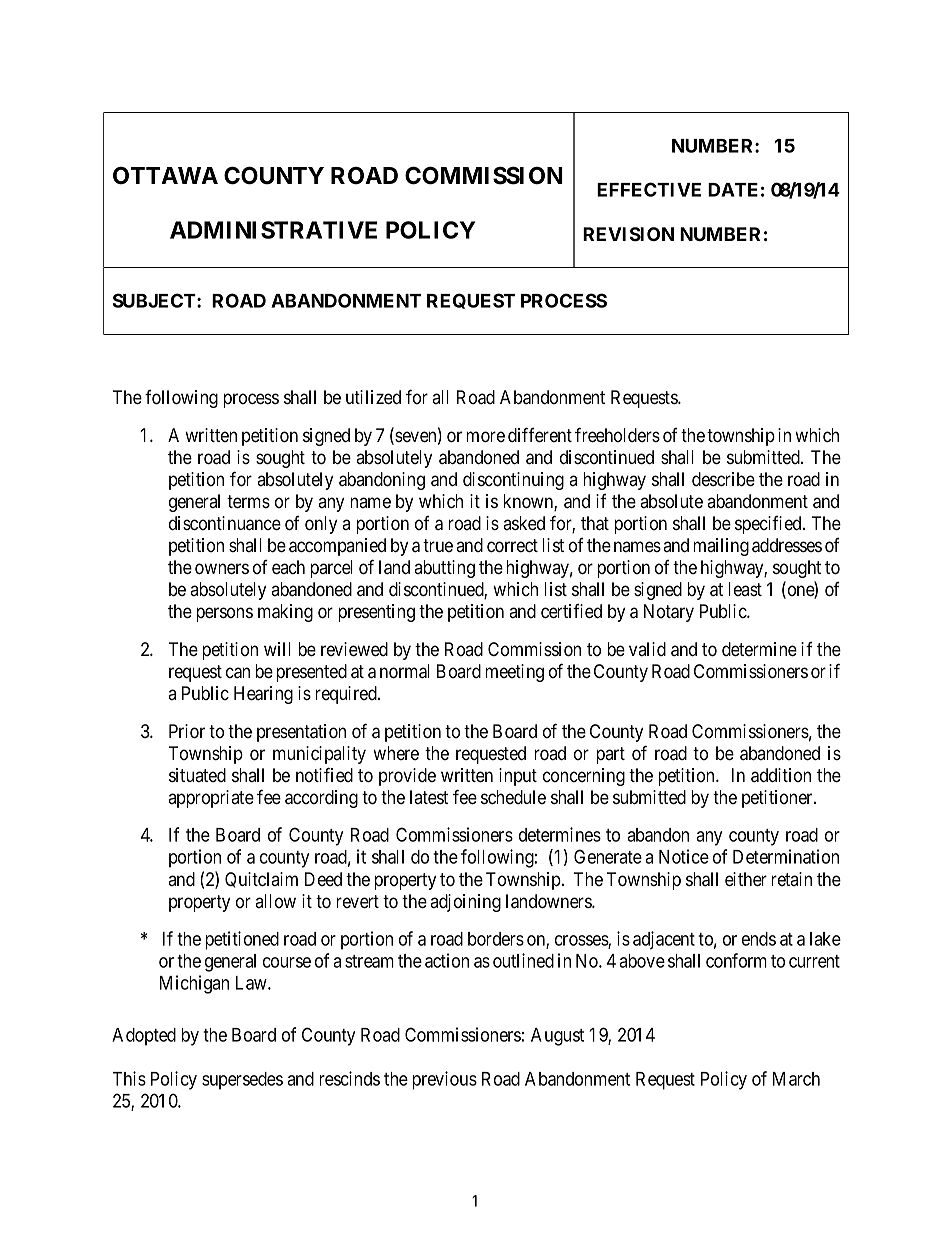 This screenshot has width=952, height=1233. What do you see at coordinates (165, 175) in the screenshot?
I see `OTTAWA` at bounding box center [165, 175].
